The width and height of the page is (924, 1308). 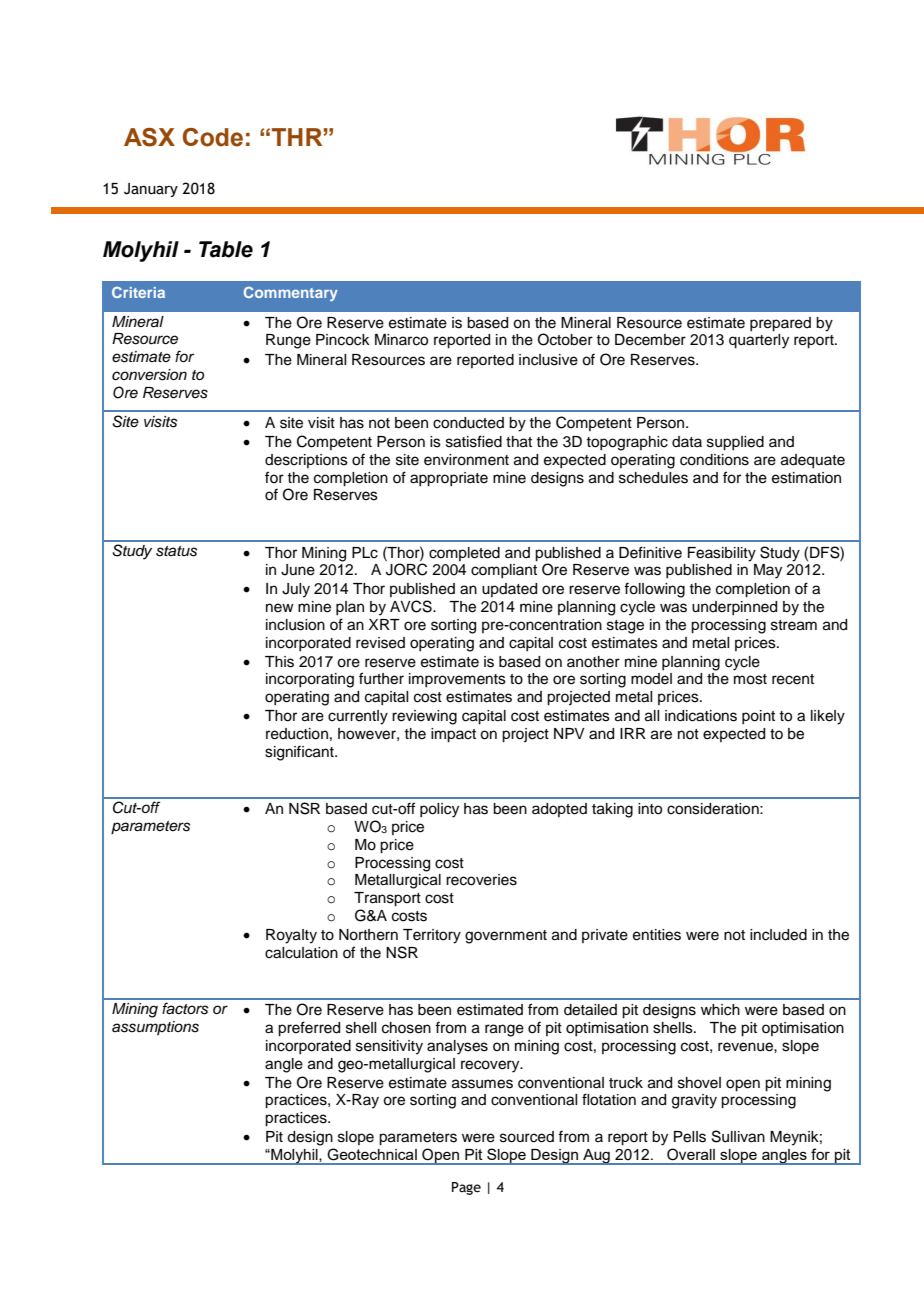 What do you see at coordinates (650, 809) in the page?
I see `into` at bounding box center [650, 809].
